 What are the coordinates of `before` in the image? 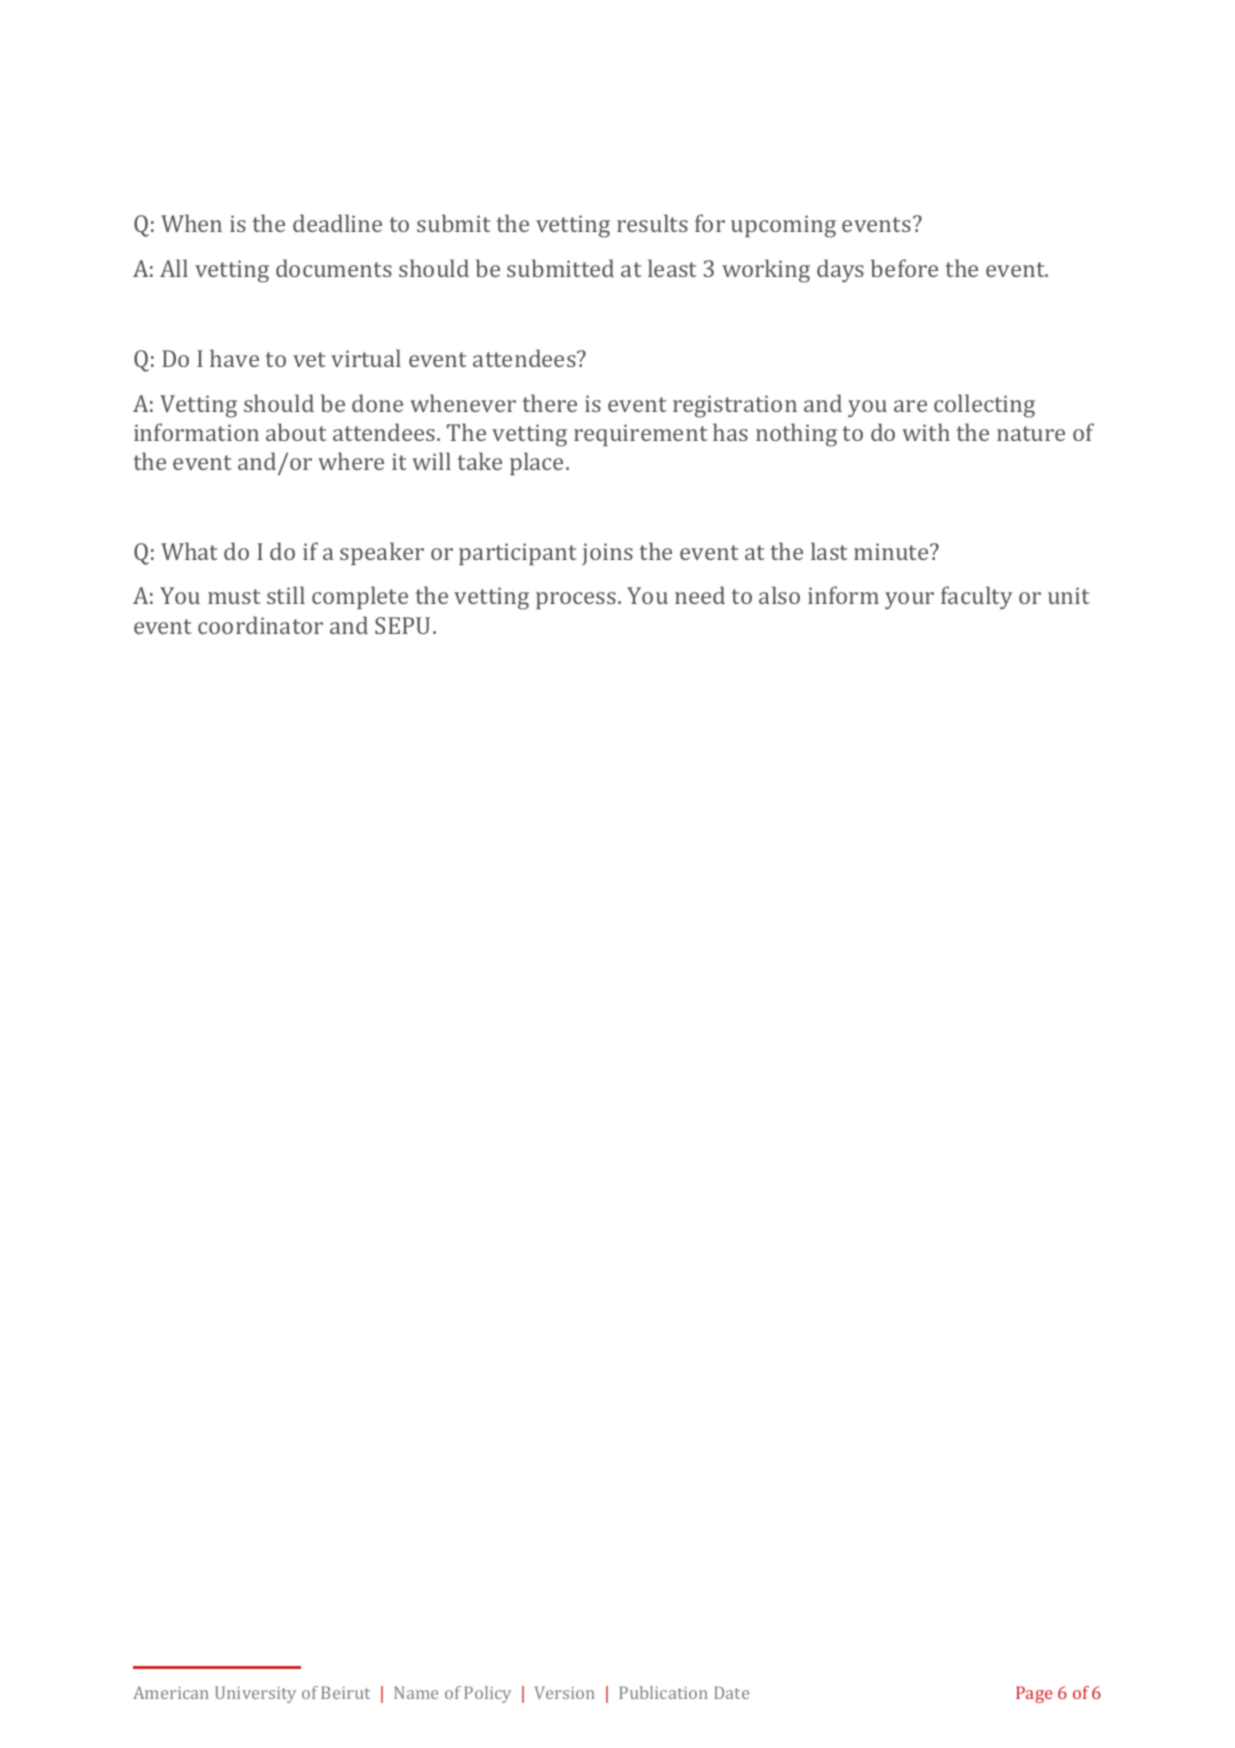 It's located at (904, 268).
